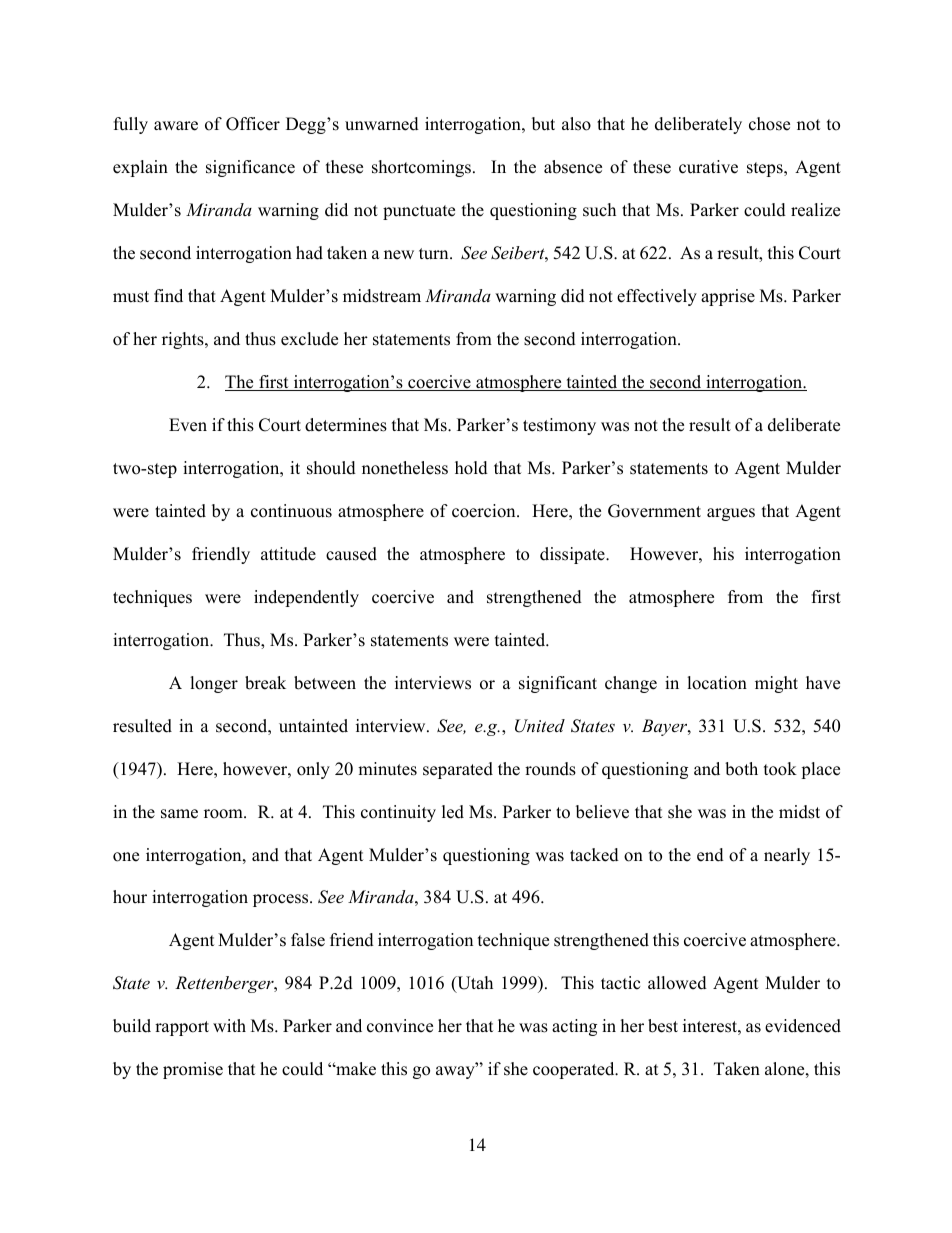  What do you see at coordinates (229, 1025) in the screenshot?
I see `with` at bounding box center [229, 1025].
